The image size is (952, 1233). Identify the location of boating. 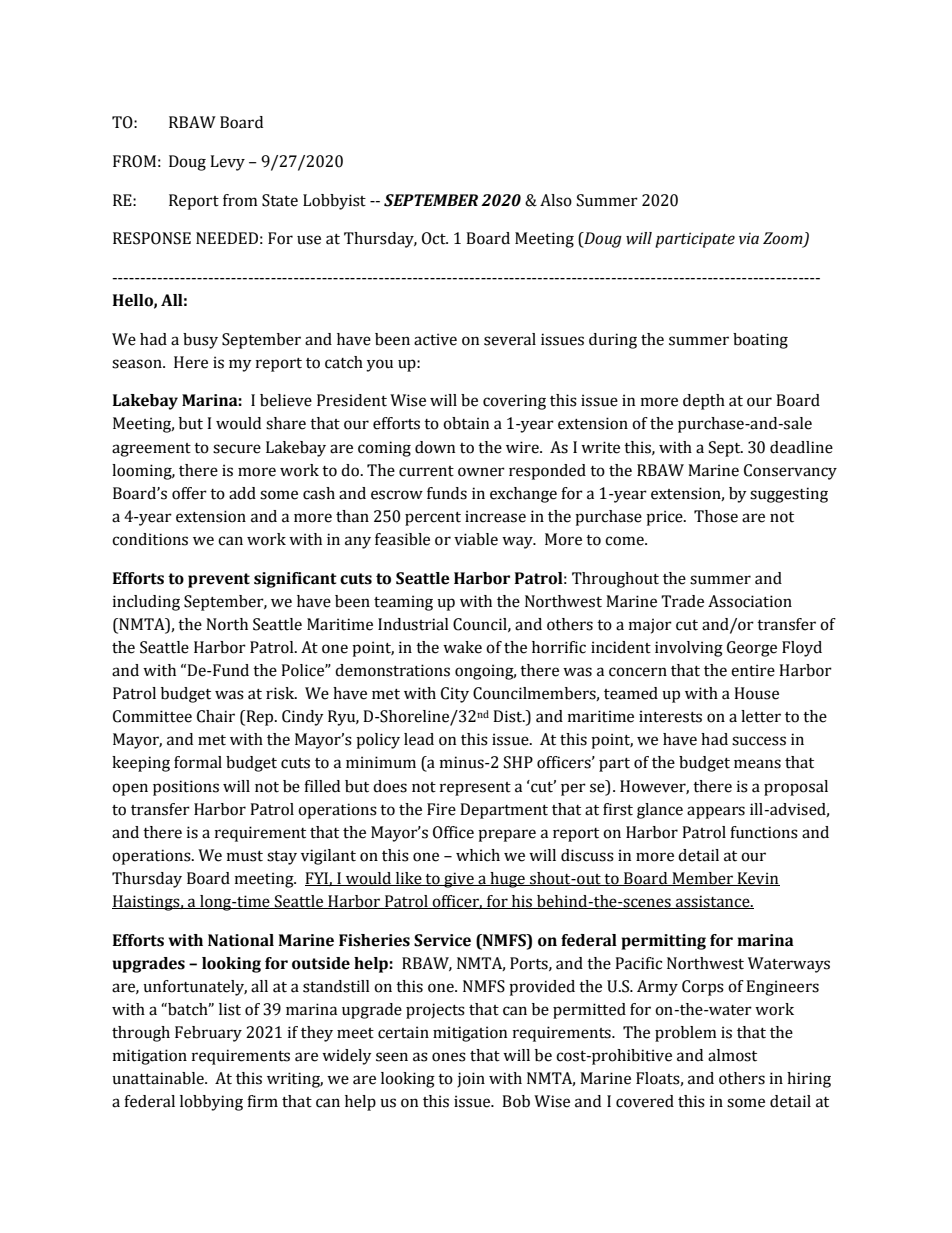
(760, 341).
